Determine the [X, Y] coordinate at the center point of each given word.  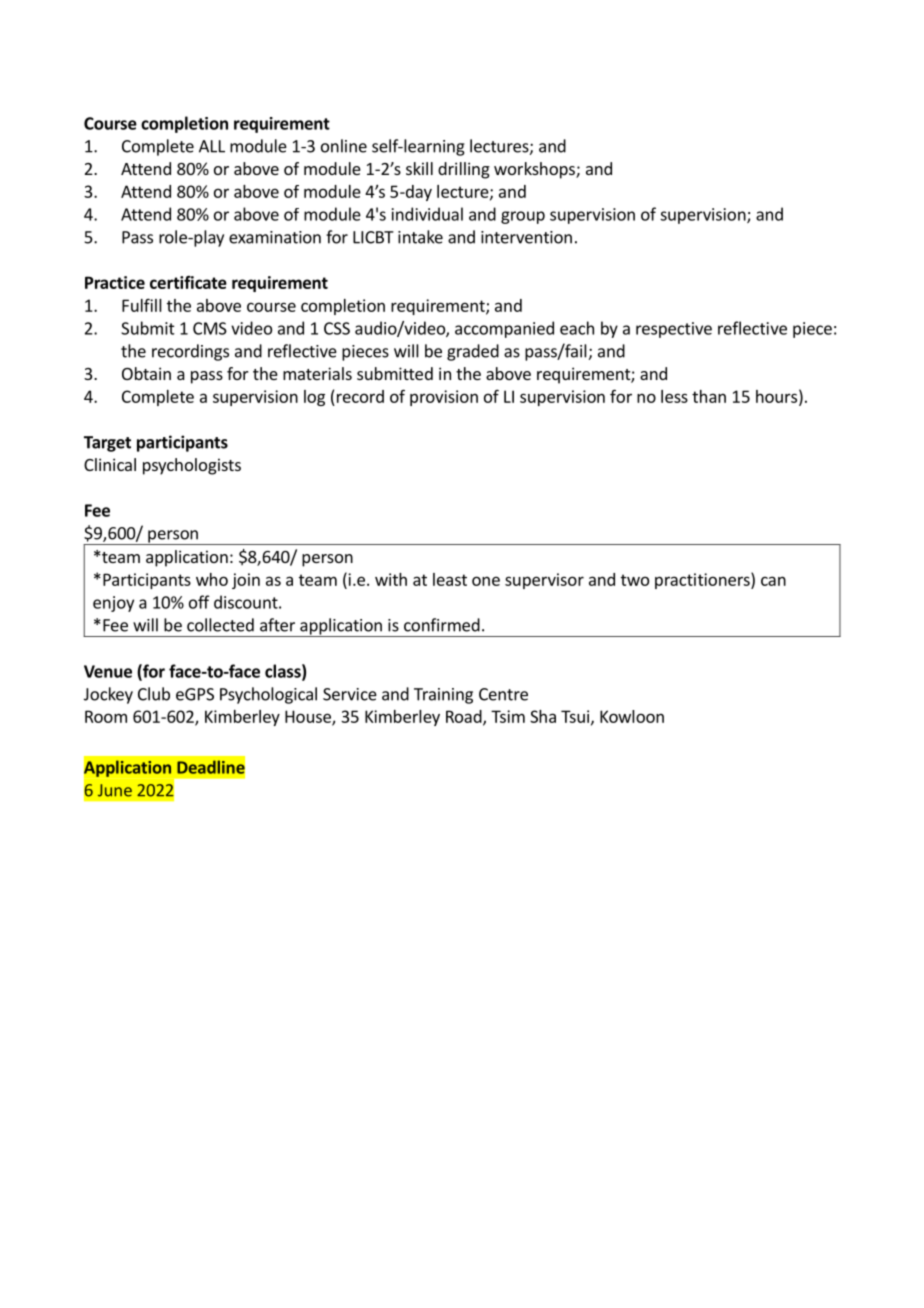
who [212, 579]
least [450, 579]
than [709, 396]
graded [473, 352]
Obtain [146, 373]
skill [419, 168]
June [115, 790]
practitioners [703, 580]
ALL [212, 146]
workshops [535, 170]
